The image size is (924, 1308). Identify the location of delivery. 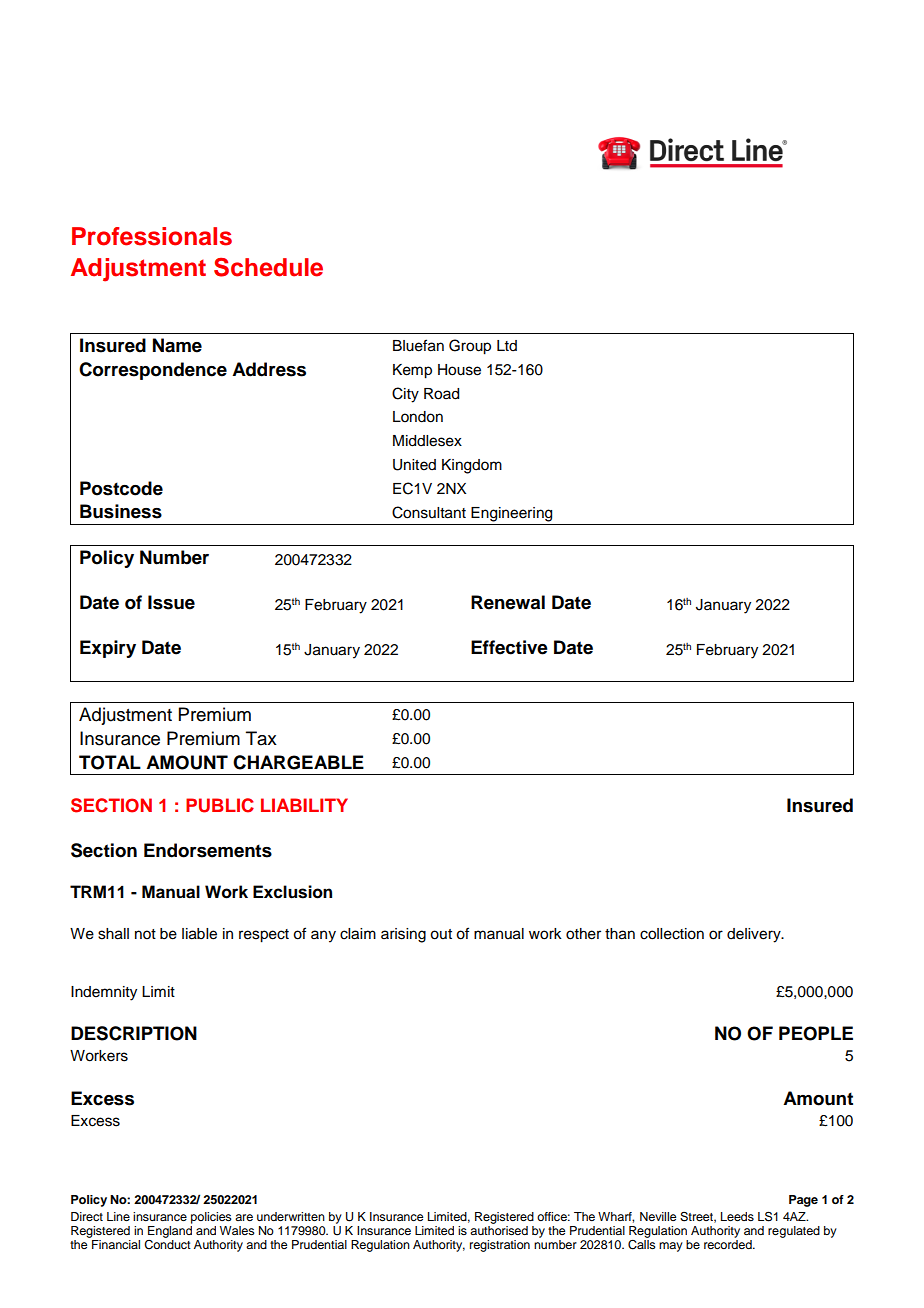
(755, 935).
